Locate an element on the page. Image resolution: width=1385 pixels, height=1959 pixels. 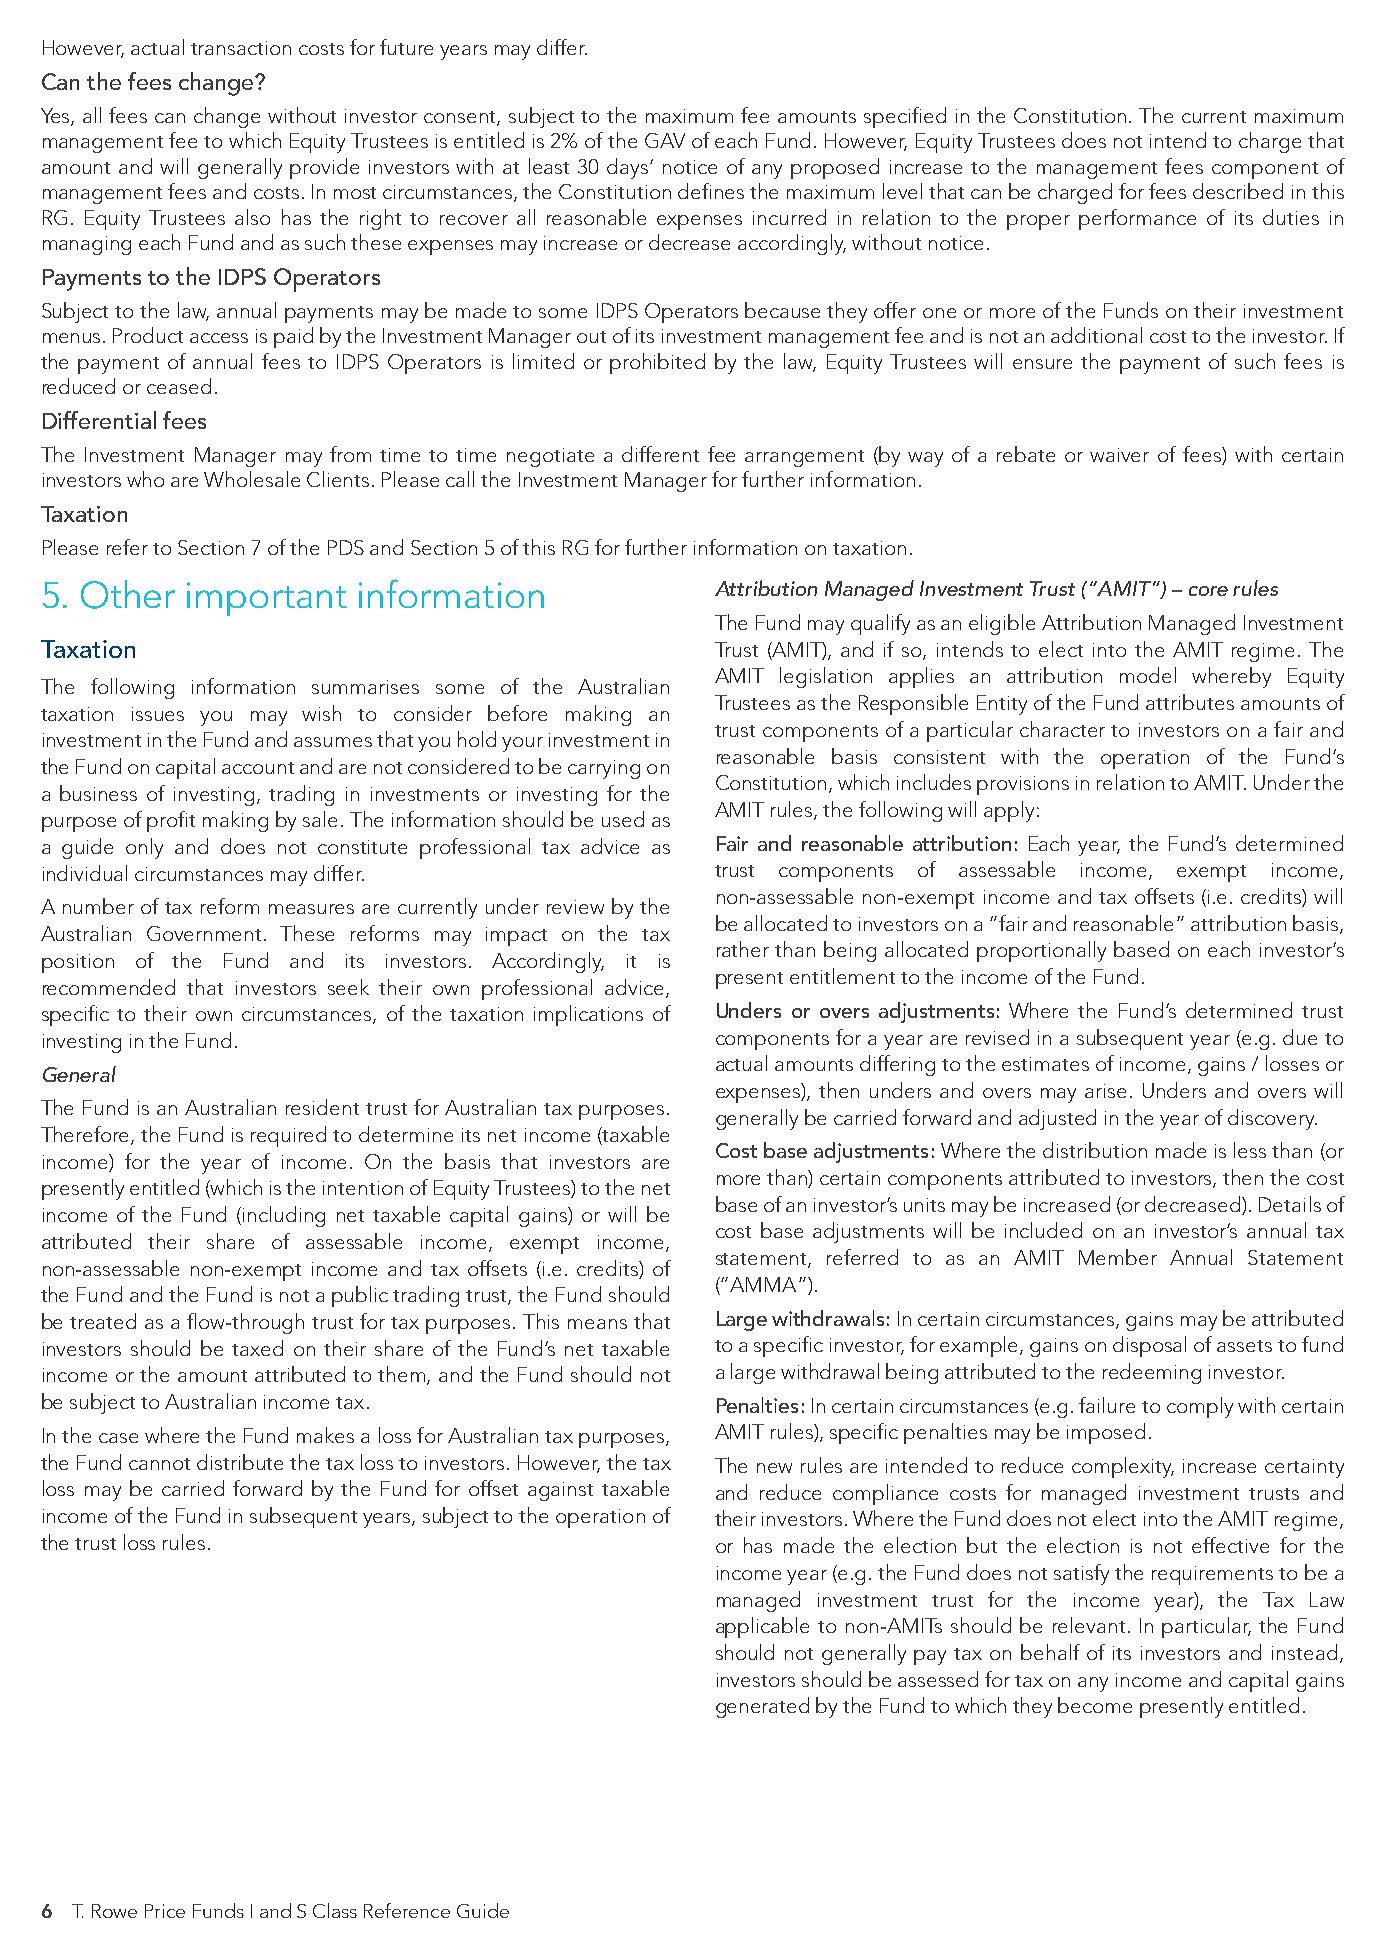
new is located at coordinates (774, 1468).
